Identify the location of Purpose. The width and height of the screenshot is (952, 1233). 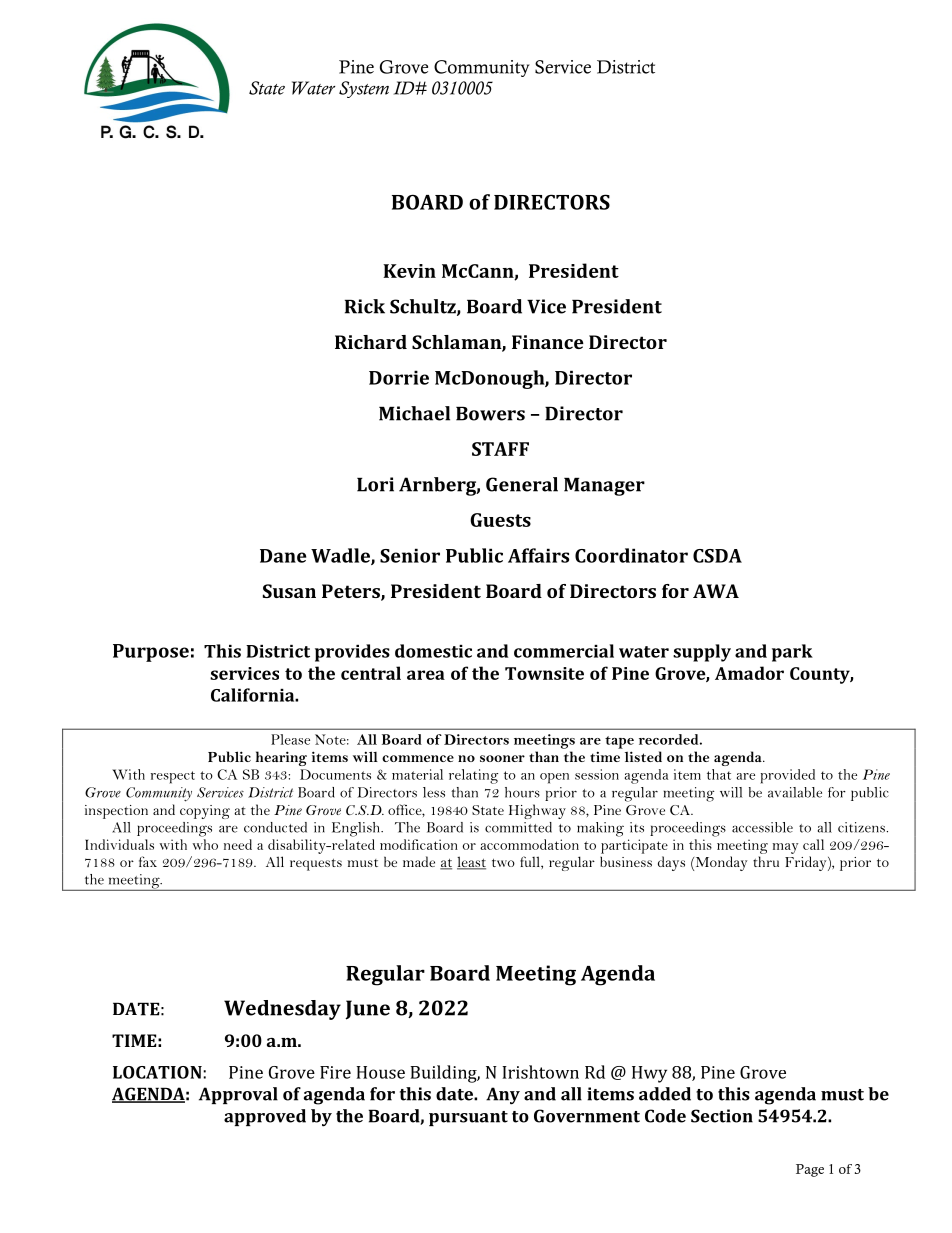
(151, 653).
